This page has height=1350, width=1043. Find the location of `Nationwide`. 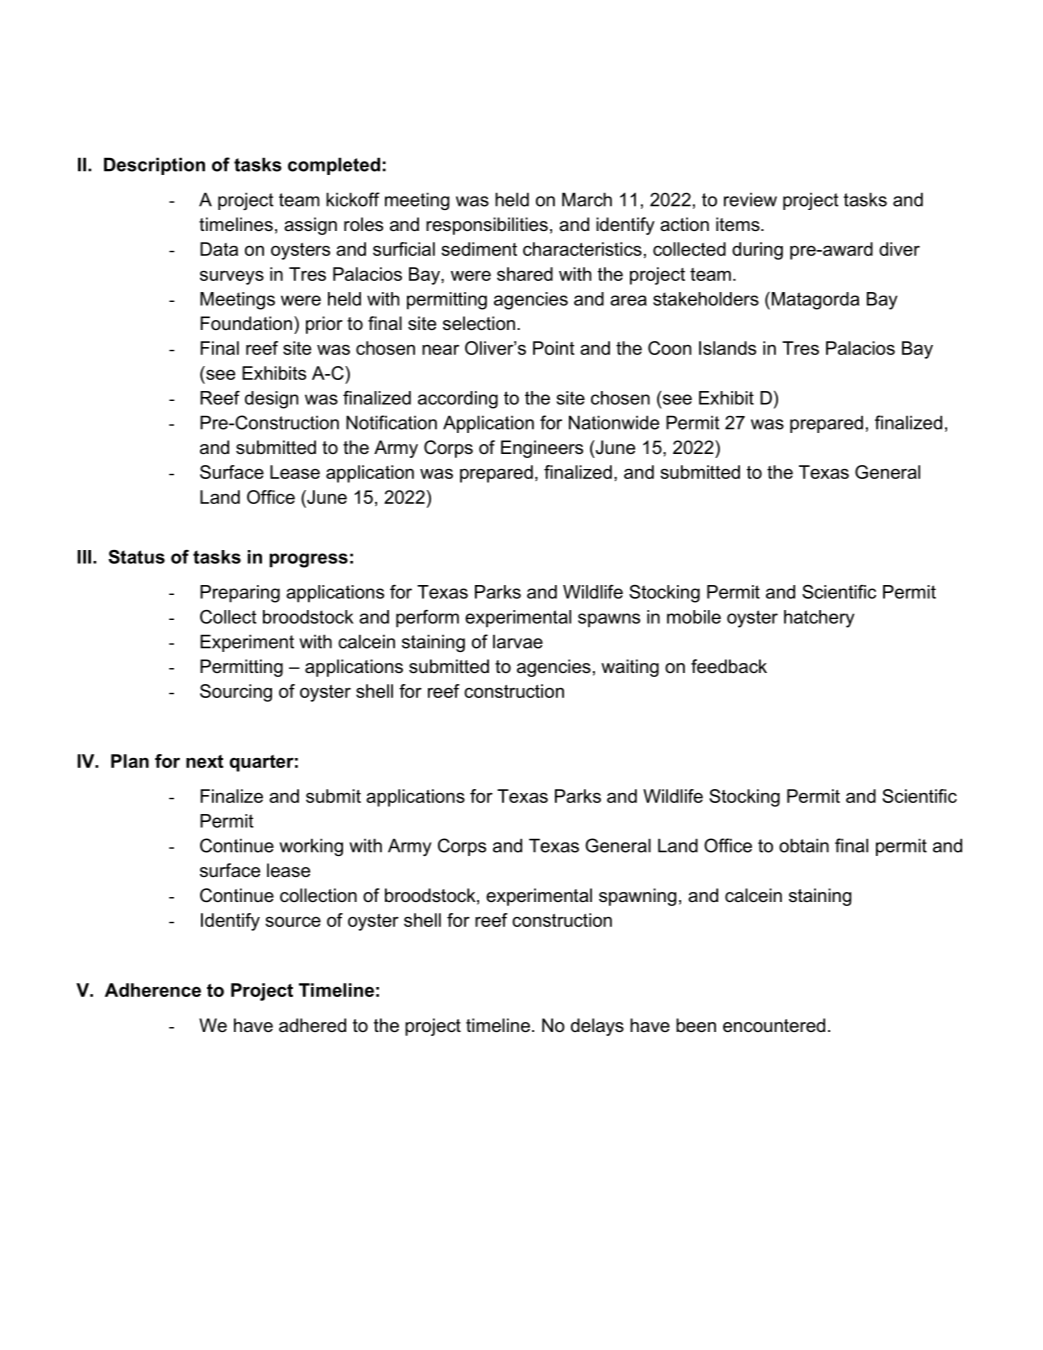

Nationwide is located at coordinates (614, 422).
